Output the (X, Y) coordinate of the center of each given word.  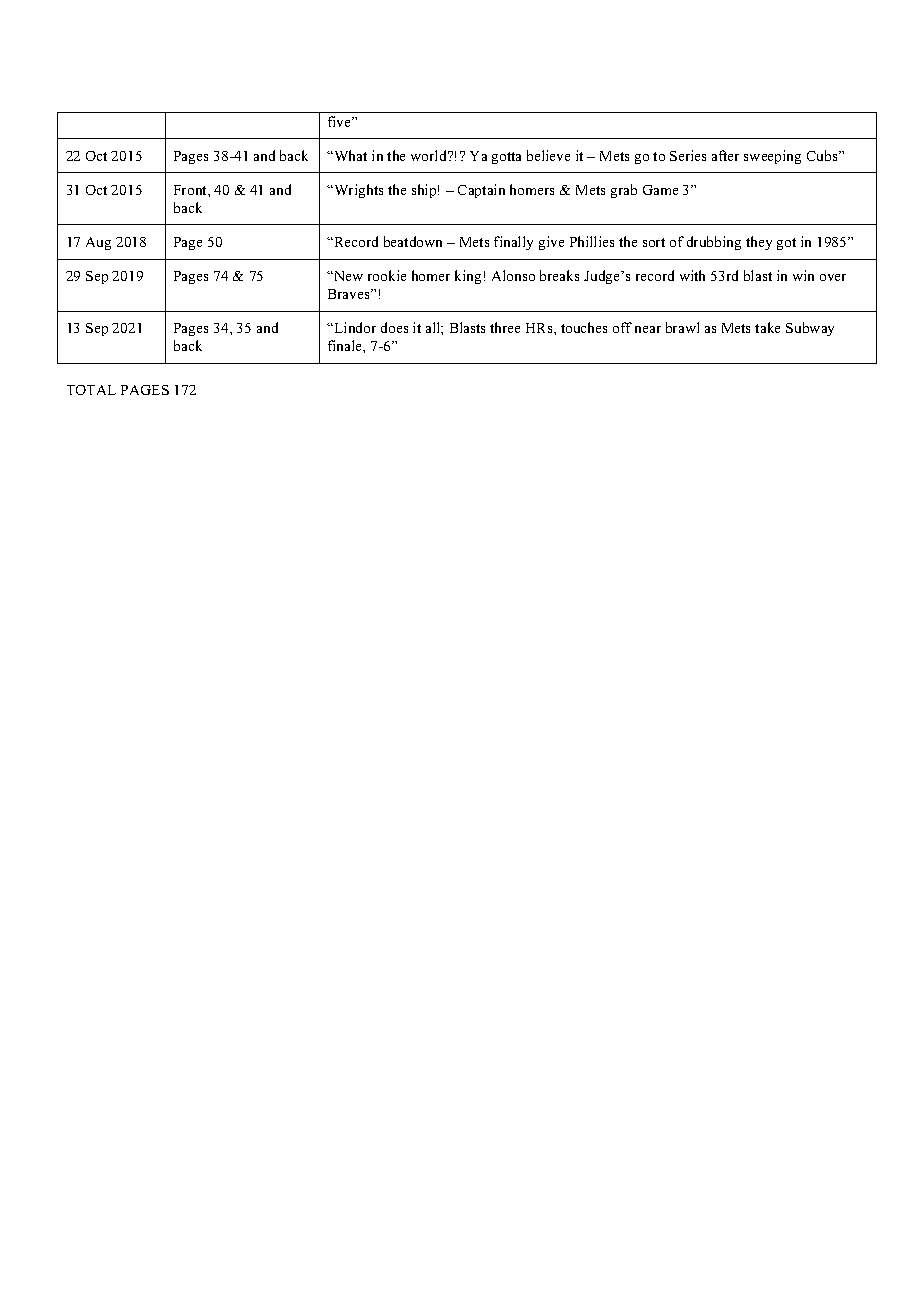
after (725, 155)
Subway (810, 329)
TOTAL (91, 390)
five (341, 121)
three (505, 327)
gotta (506, 158)
